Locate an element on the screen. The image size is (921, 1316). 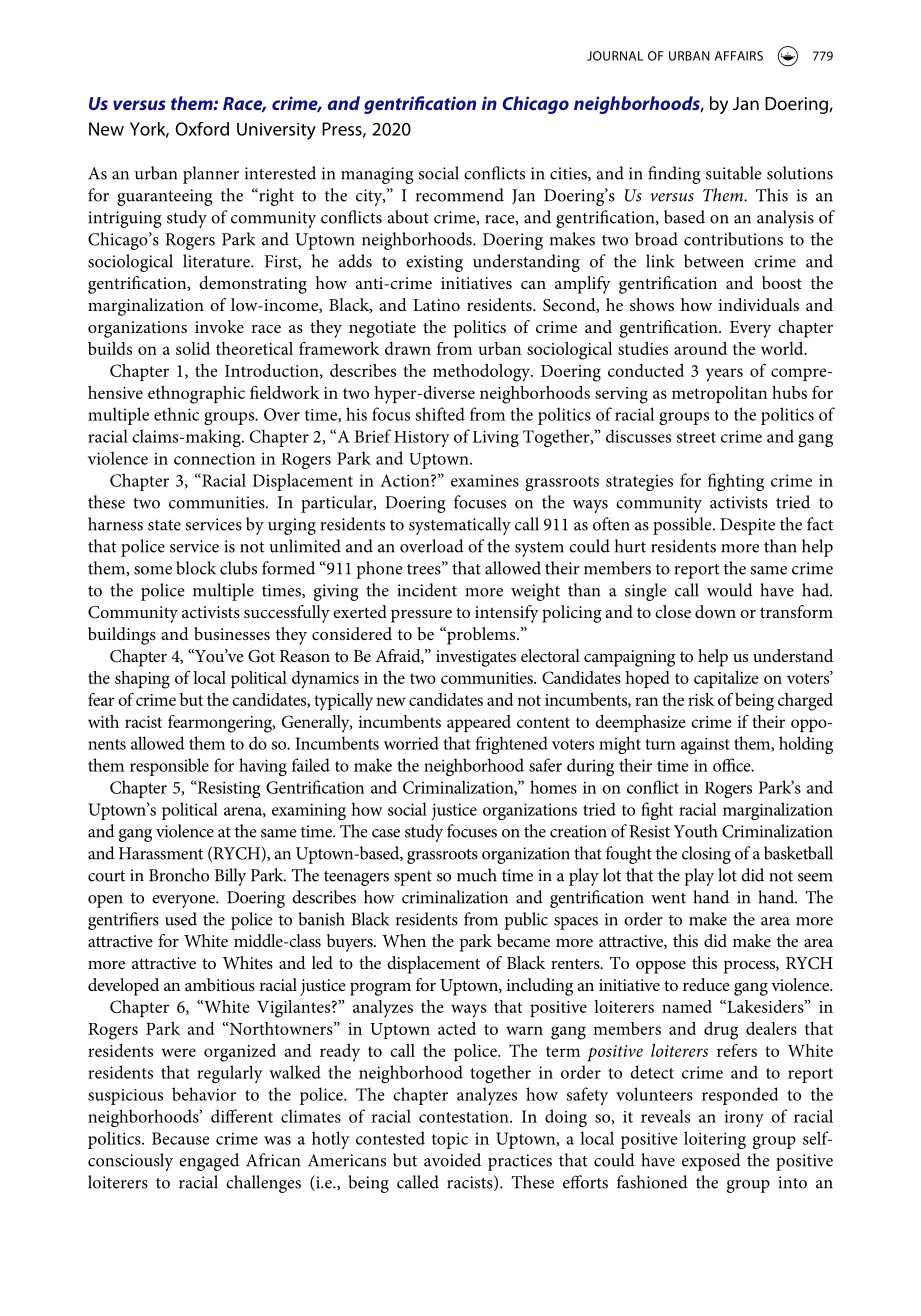
worried is located at coordinates (411, 743).
